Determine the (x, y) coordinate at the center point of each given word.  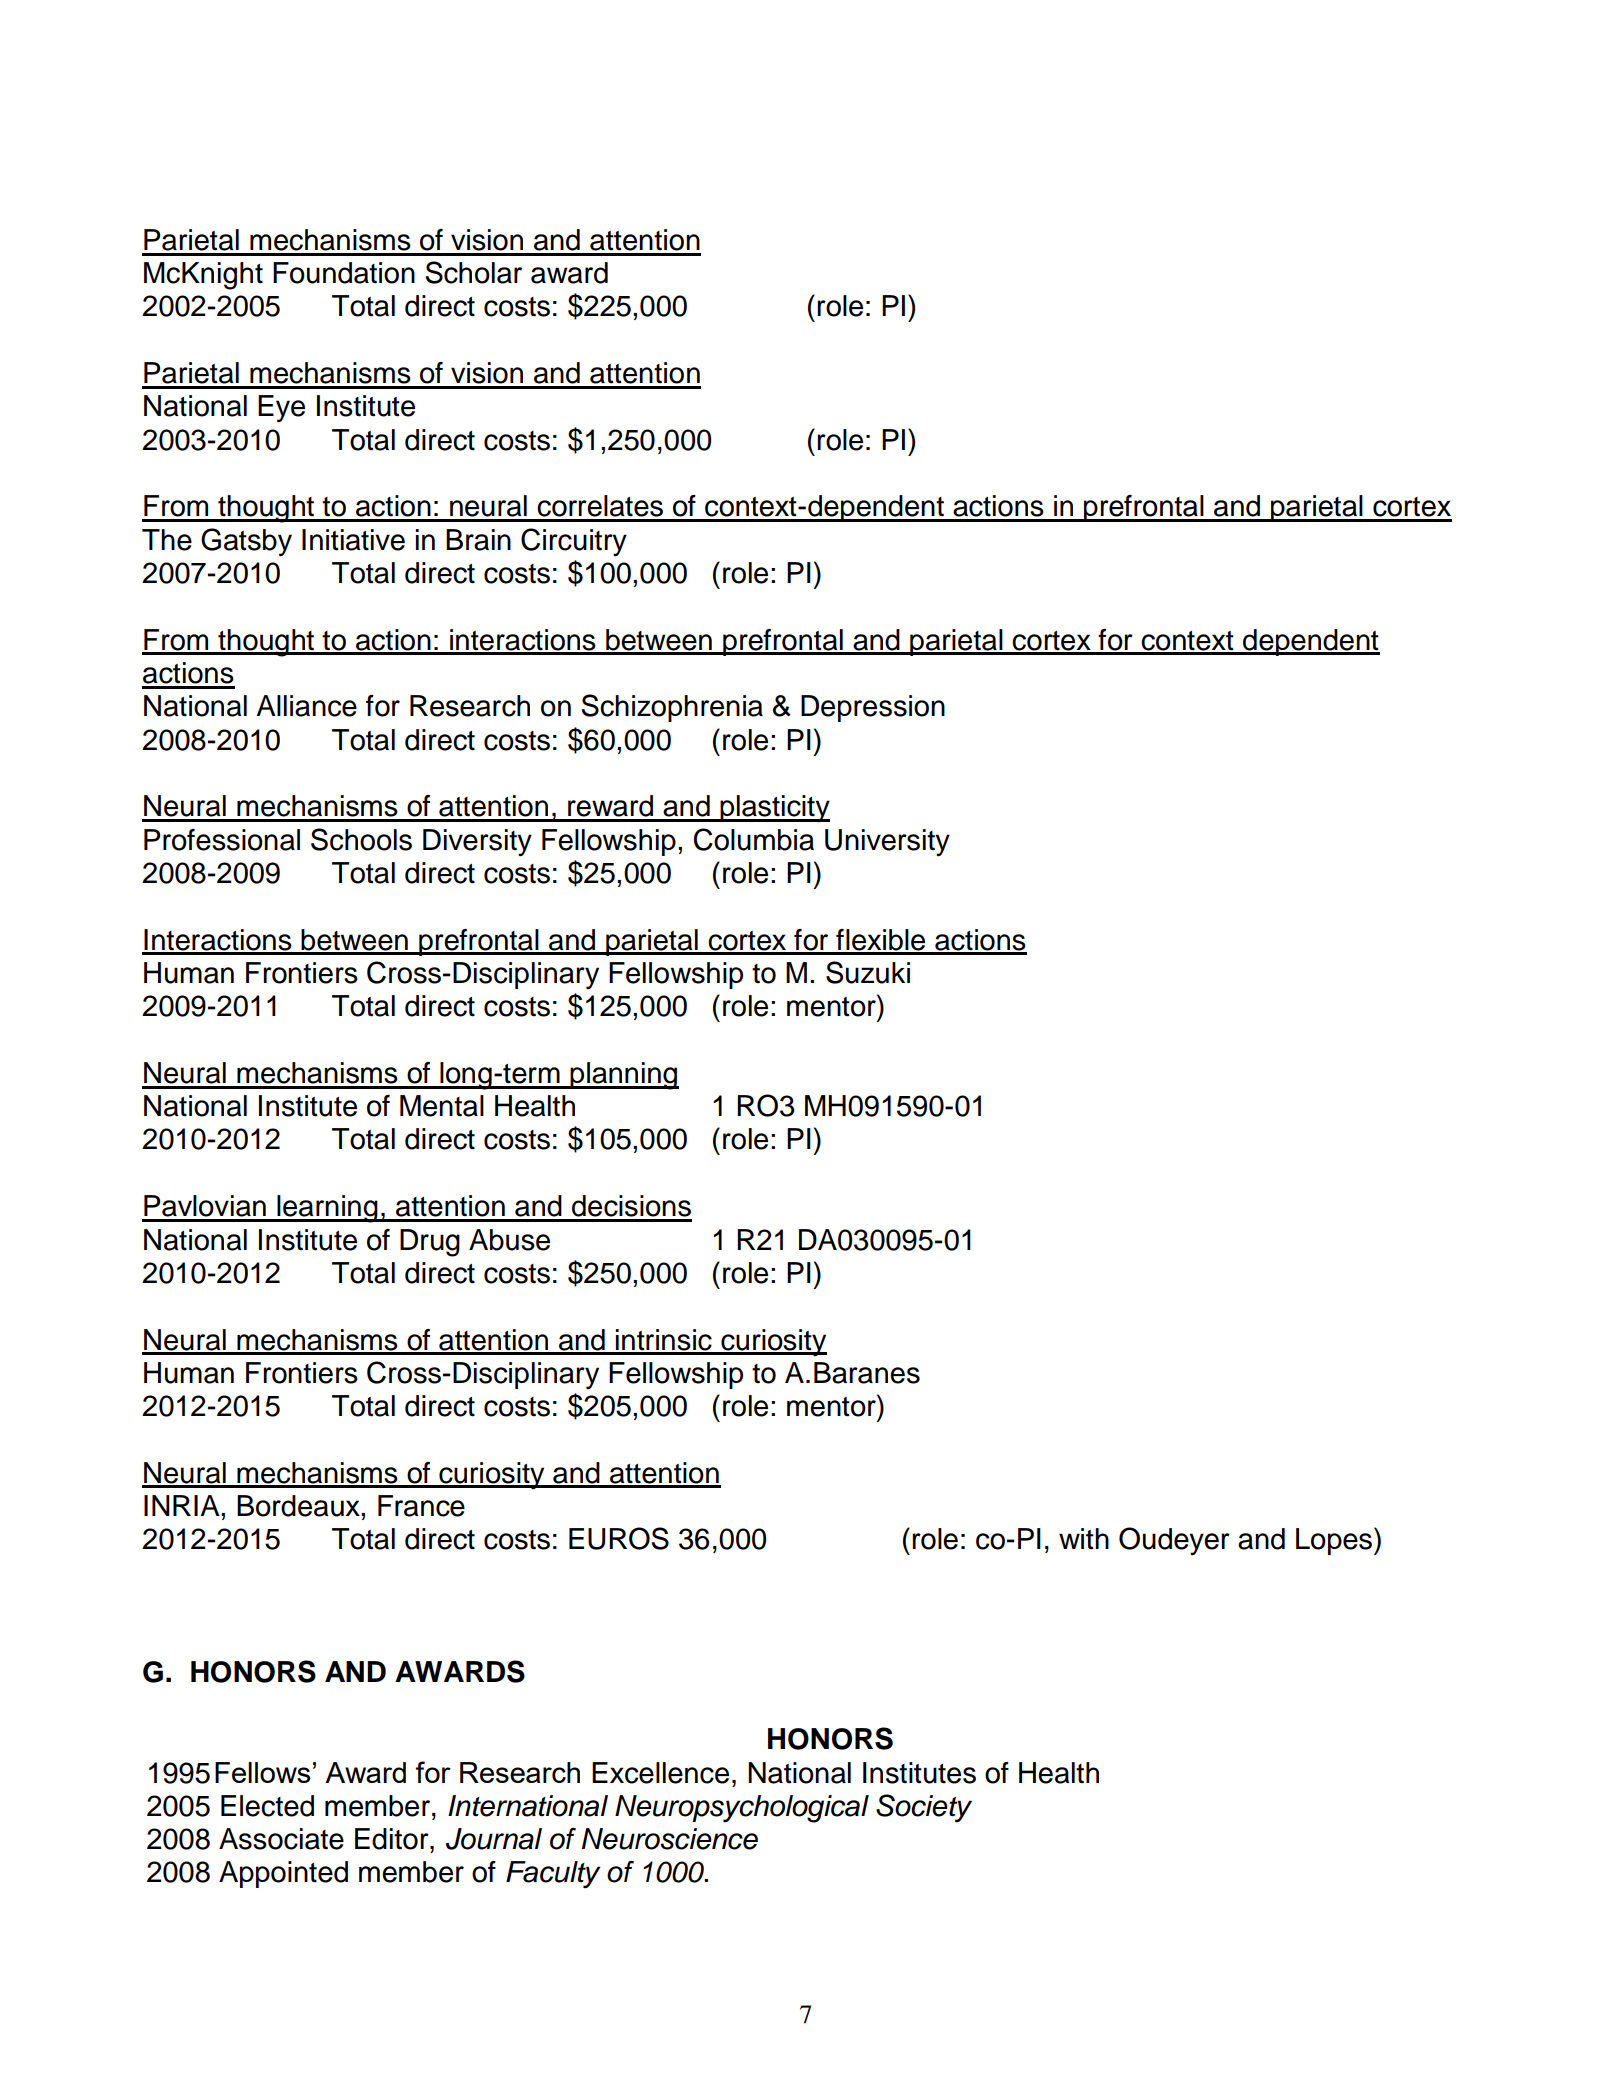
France (421, 1506)
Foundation (344, 273)
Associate (281, 1839)
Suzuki (868, 972)
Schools (361, 839)
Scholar (473, 272)
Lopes (1335, 1541)
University (887, 843)
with (1084, 1539)
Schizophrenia (672, 708)
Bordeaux (299, 1506)
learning (327, 1209)
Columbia (754, 839)
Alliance (306, 706)
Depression (873, 708)
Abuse (509, 1240)
